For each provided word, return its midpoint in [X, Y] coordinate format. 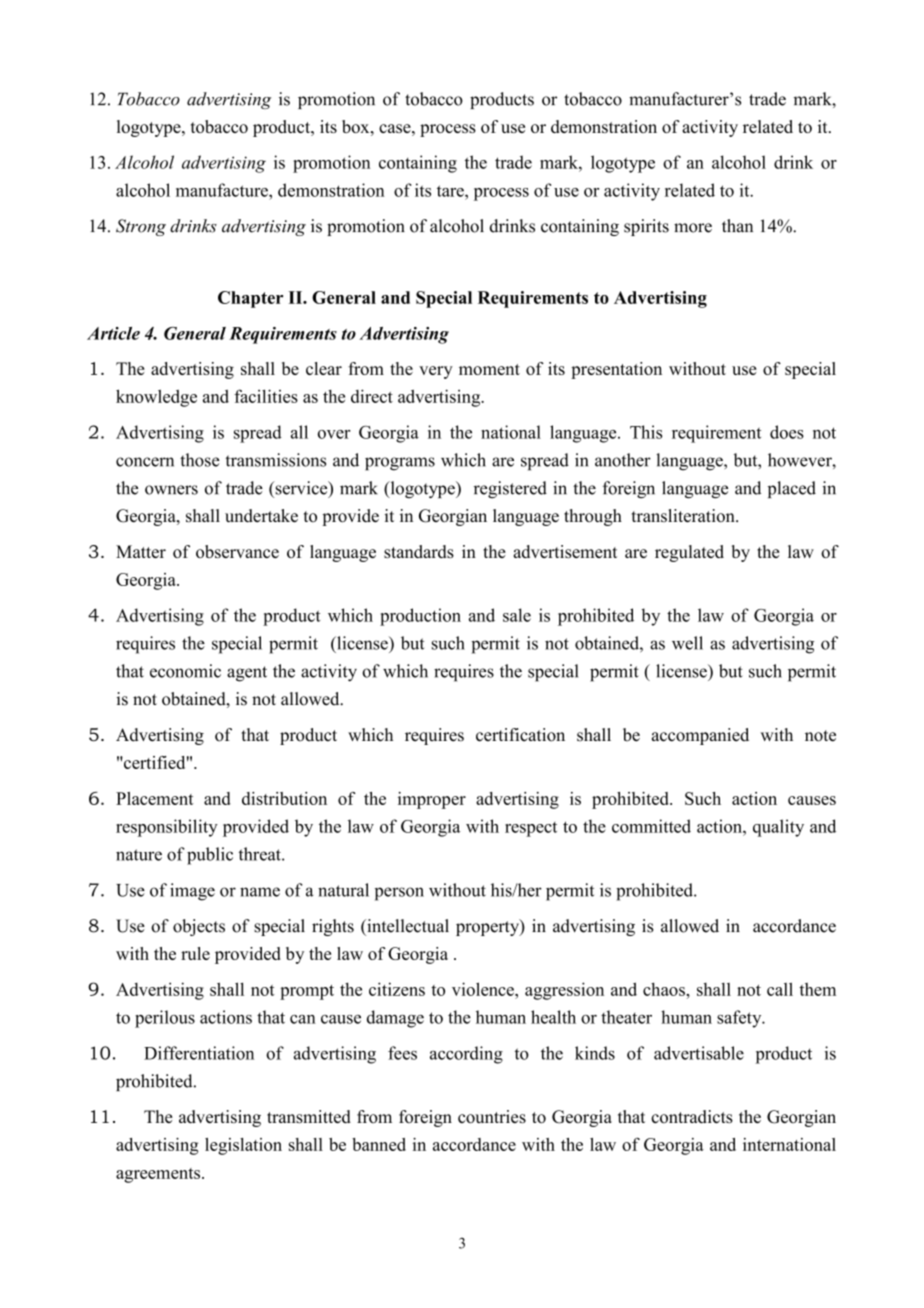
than [737, 226]
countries [492, 1117]
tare [451, 191]
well [687, 643]
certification [520, 735]
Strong [141, 227]
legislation [243, 1146]
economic [185, 671]
